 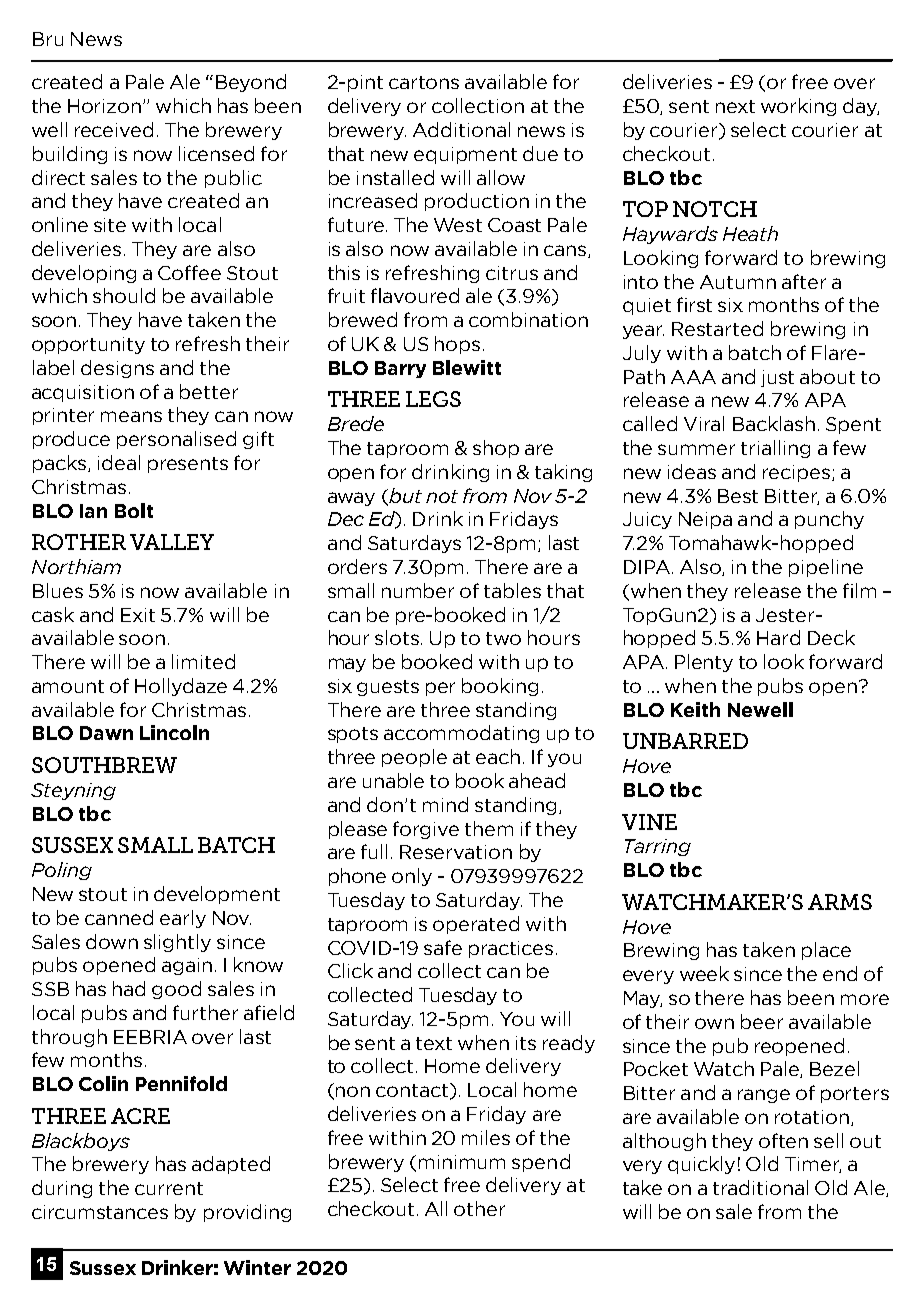 What do you see at coordinates (760, 1187) in the screenshot?
I see `traditional` at bounding box center [760, 1187].
